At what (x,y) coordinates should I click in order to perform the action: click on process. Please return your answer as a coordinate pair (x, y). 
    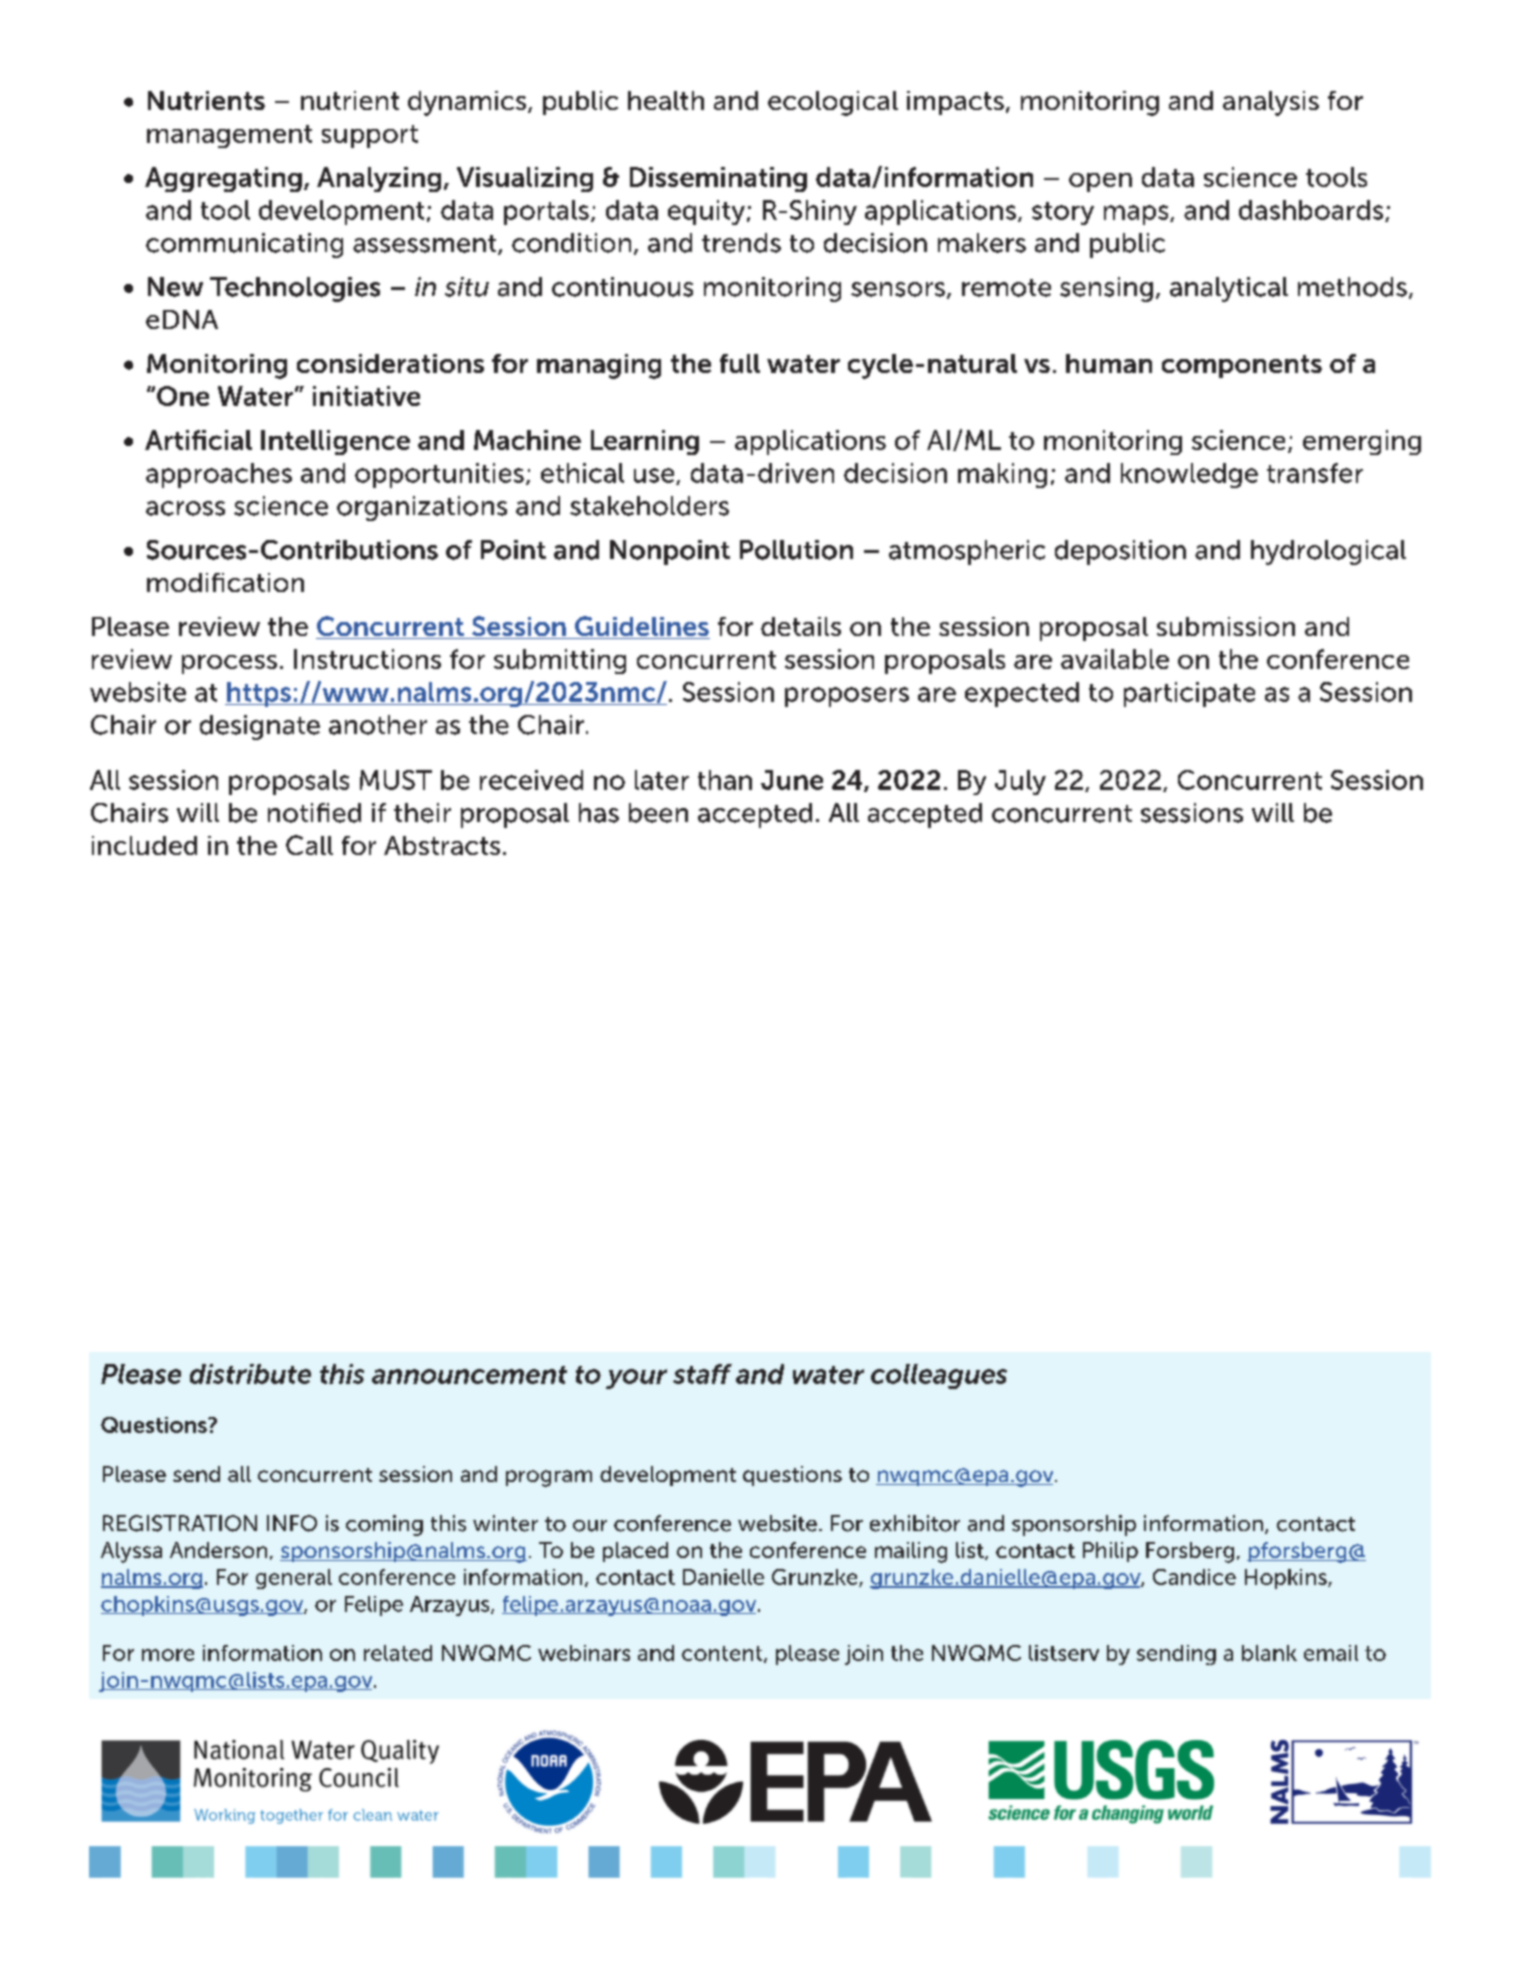
    Looking at the image, I should click on (229, 664).
